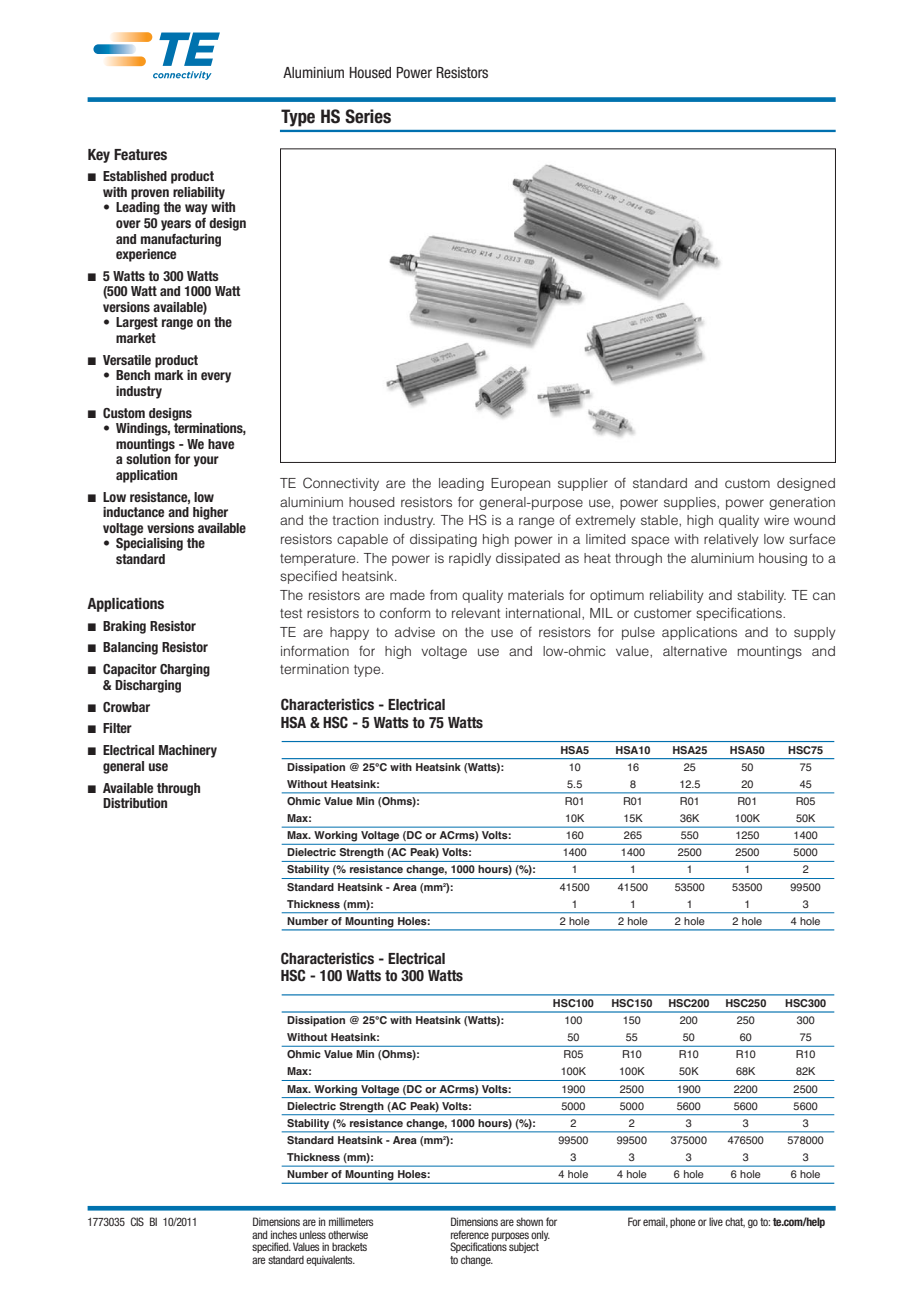  Describe the element at coordinates (149, 544) in the page. I see `Specialising` at that location.
